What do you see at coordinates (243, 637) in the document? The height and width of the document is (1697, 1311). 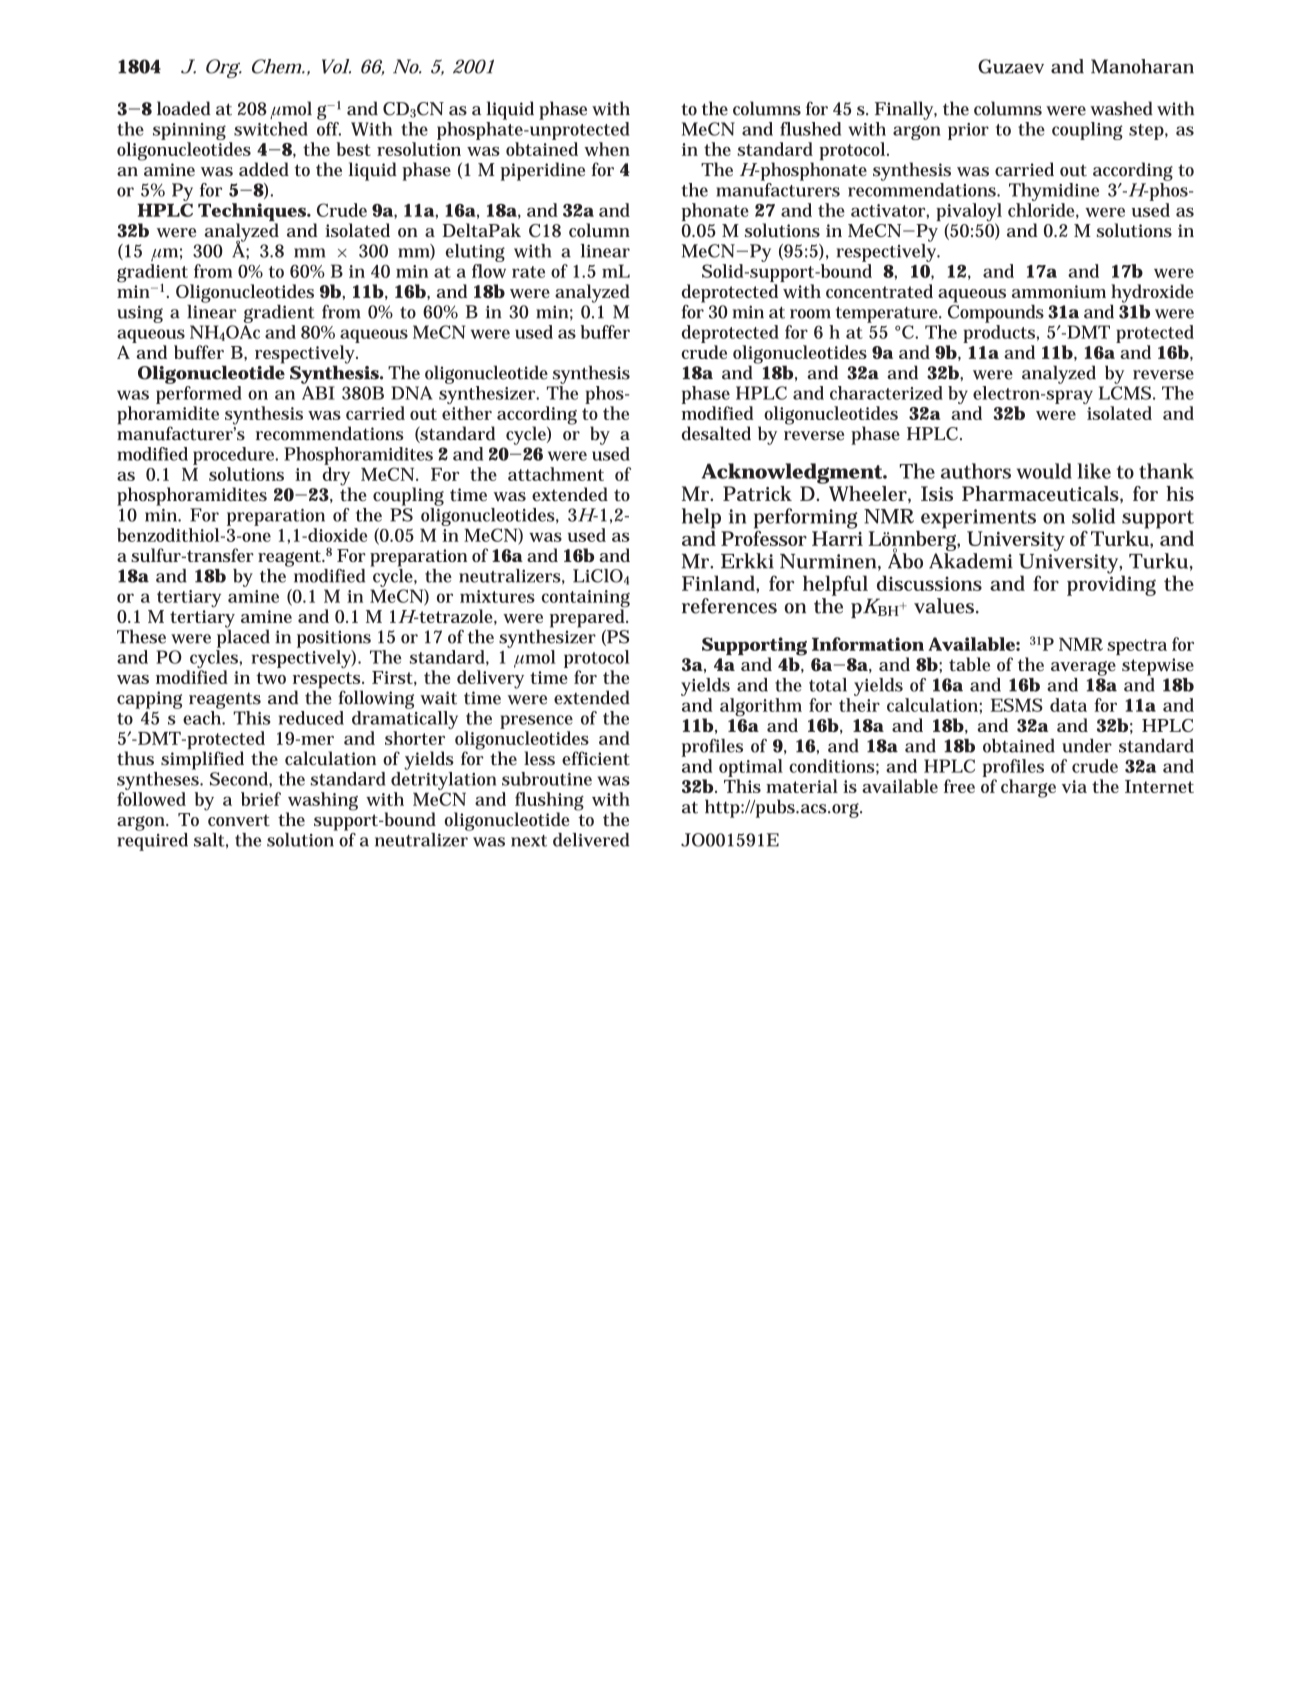 I see `placed` at bounding box center [243, 637].
